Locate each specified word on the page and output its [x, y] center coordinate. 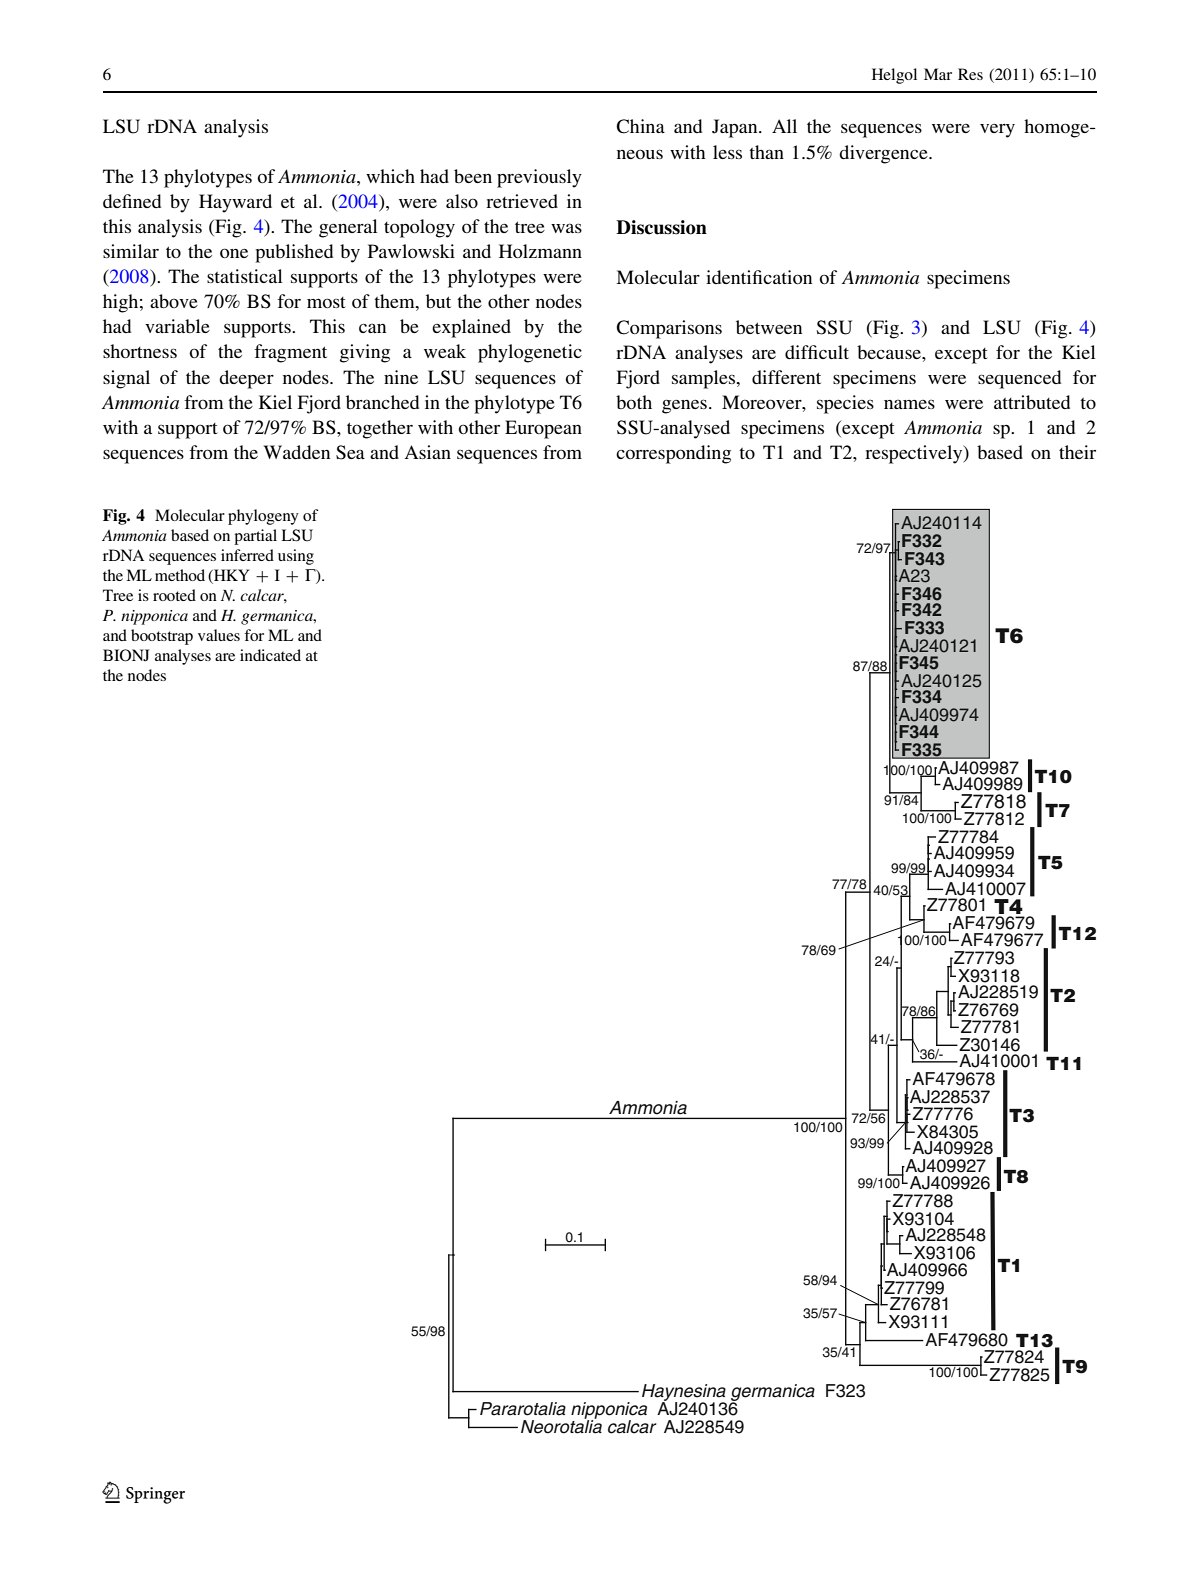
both [634, 402]
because [890, 352]
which [390, 176]
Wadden [297, 452]
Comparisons [669, 329]
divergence [884, 154]
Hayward [235, 203]
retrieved [522, 201]
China [640, 126]
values [219, 635]
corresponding [673, 454]
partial [255, 537]
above [174, 301]
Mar [938, 74]
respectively [915, 454]
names [909, 404]
